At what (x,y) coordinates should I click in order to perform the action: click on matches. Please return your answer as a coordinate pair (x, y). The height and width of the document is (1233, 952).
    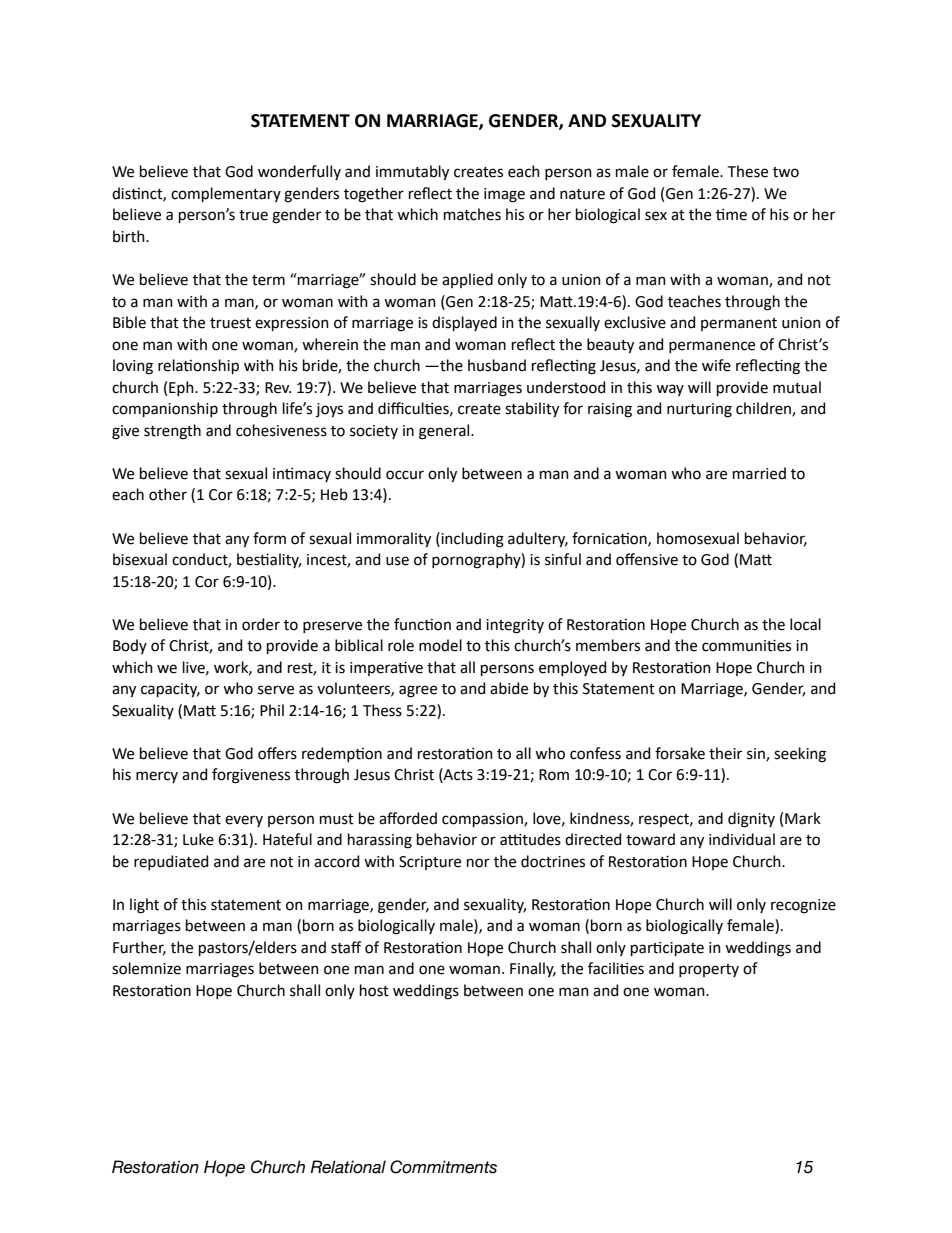
    Looking at the image, I should click on (472, 214).
